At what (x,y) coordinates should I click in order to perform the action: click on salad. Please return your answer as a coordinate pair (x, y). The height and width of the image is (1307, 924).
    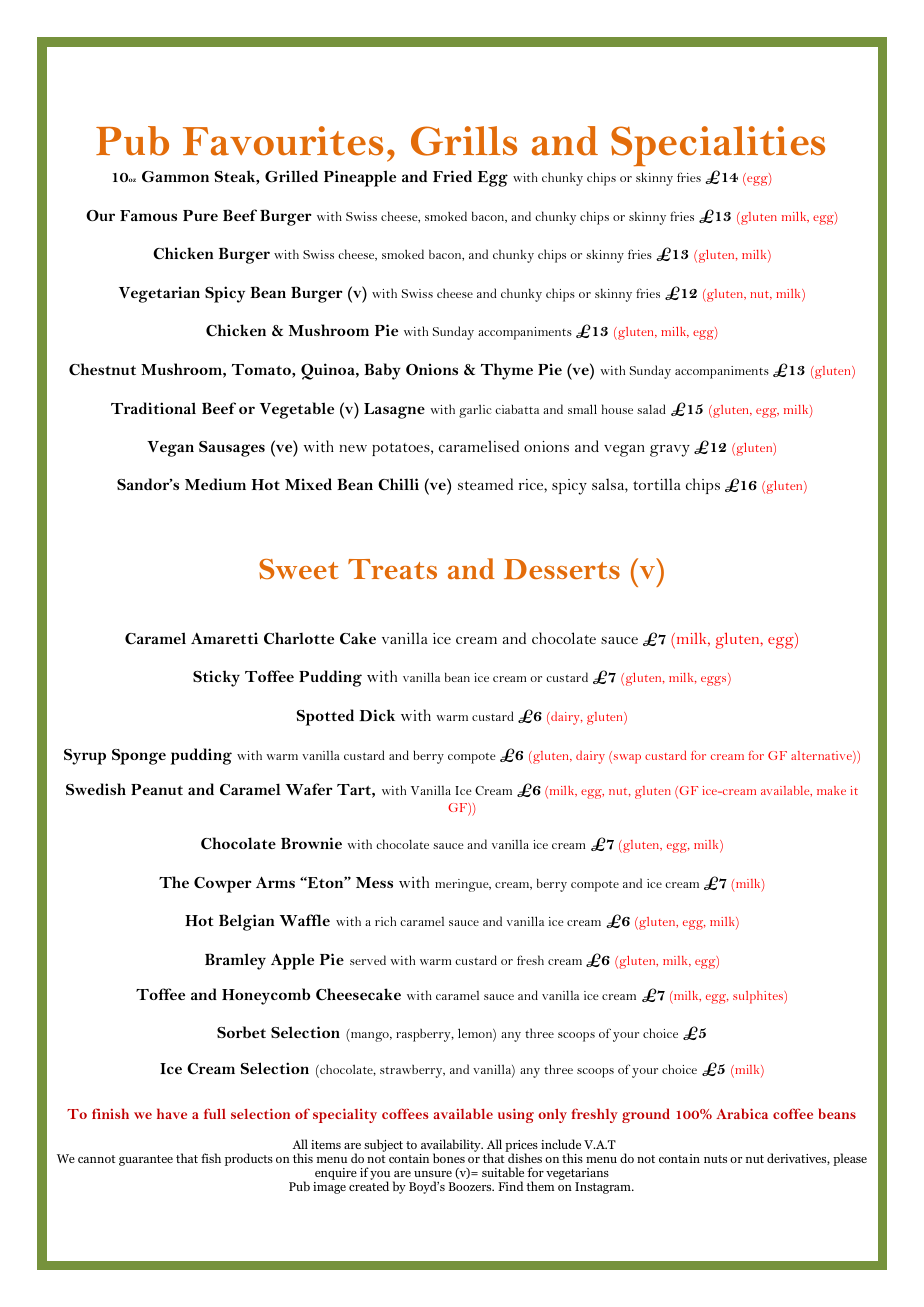
    Looking at the image, I should click on (651, 409).
